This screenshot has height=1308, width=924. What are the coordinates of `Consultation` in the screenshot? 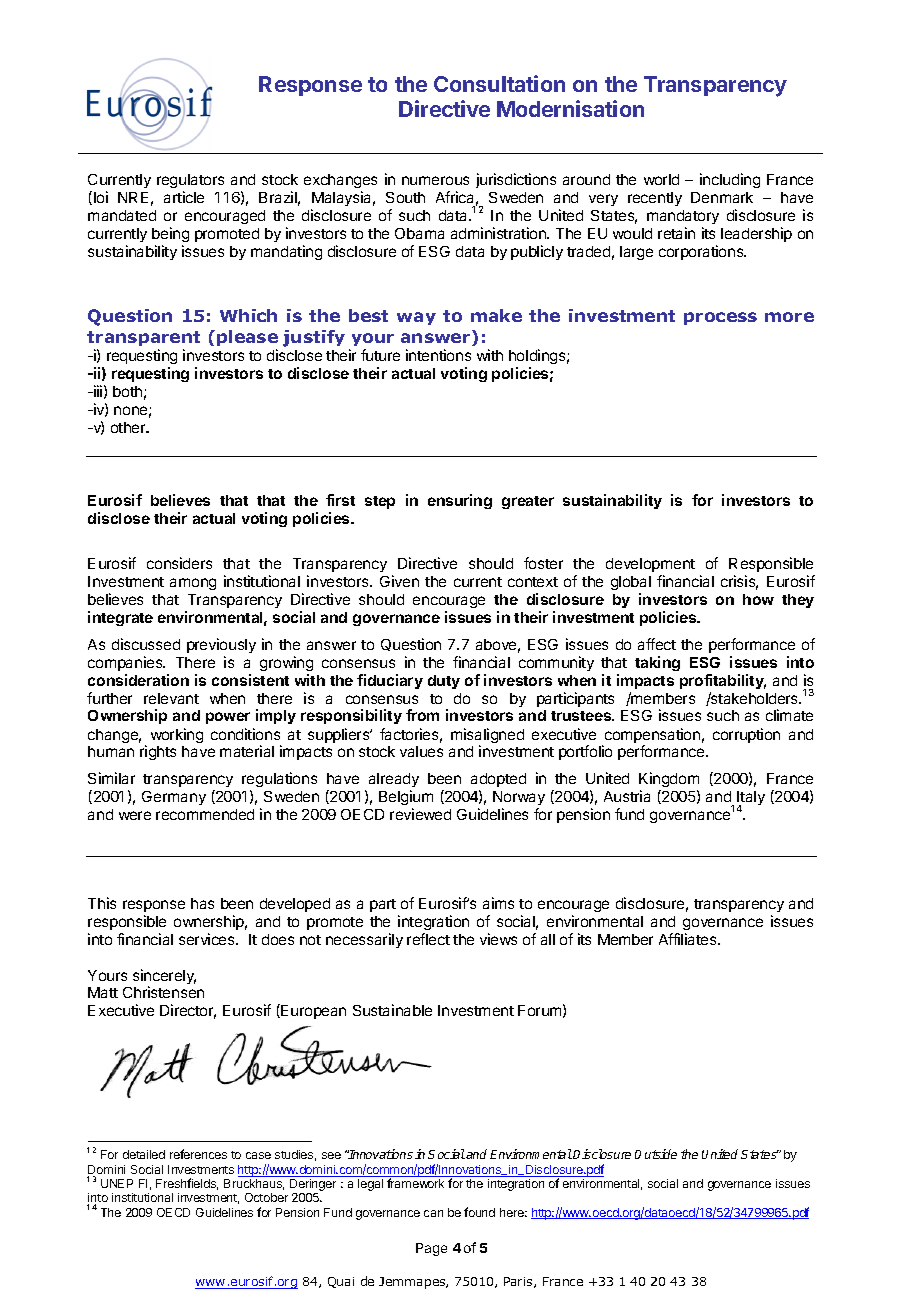 It's located at (499, 83).
